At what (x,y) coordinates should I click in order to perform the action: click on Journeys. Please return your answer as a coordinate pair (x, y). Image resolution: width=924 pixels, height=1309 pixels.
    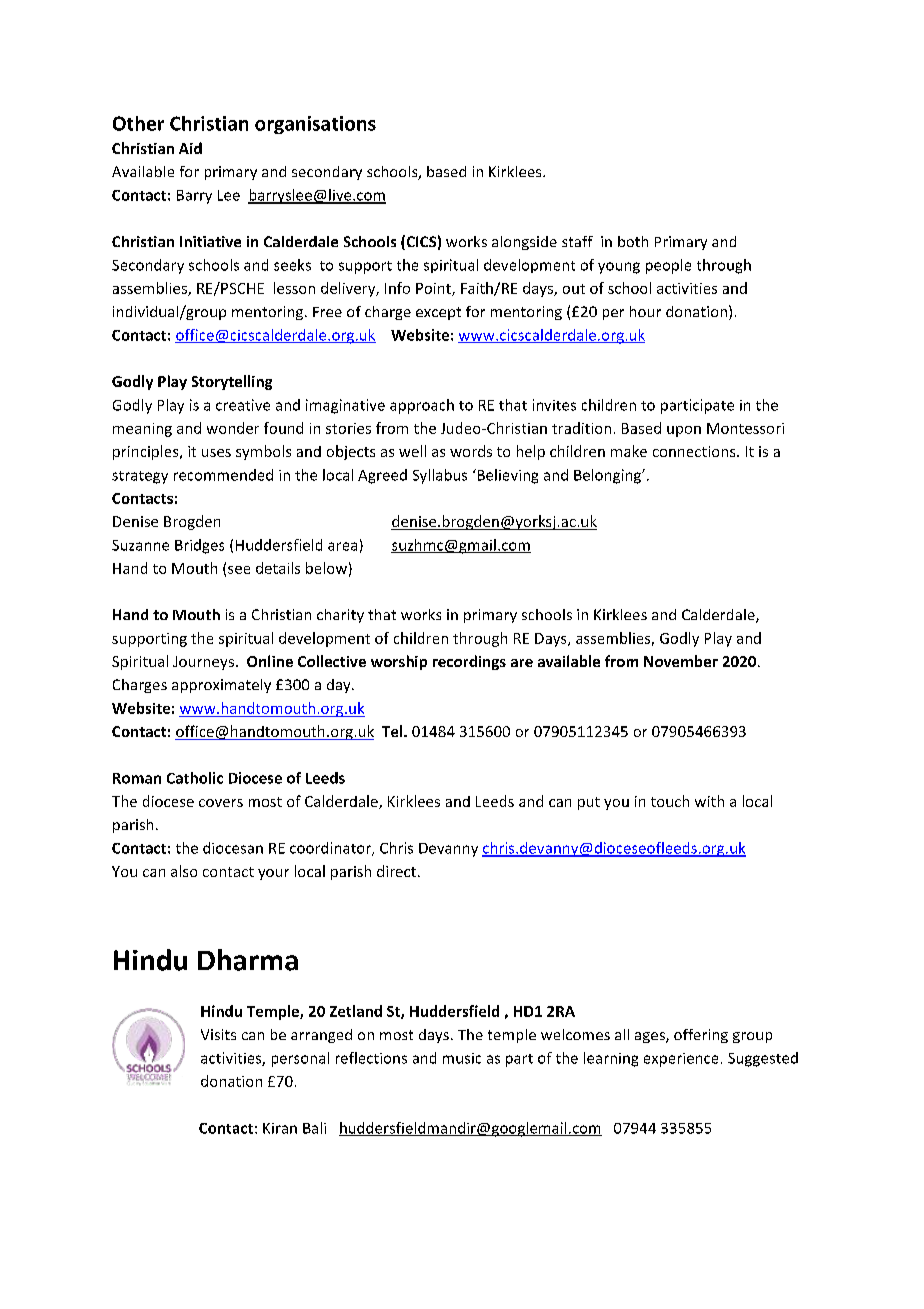
    Looking at the image, I should click on (203, 663).
